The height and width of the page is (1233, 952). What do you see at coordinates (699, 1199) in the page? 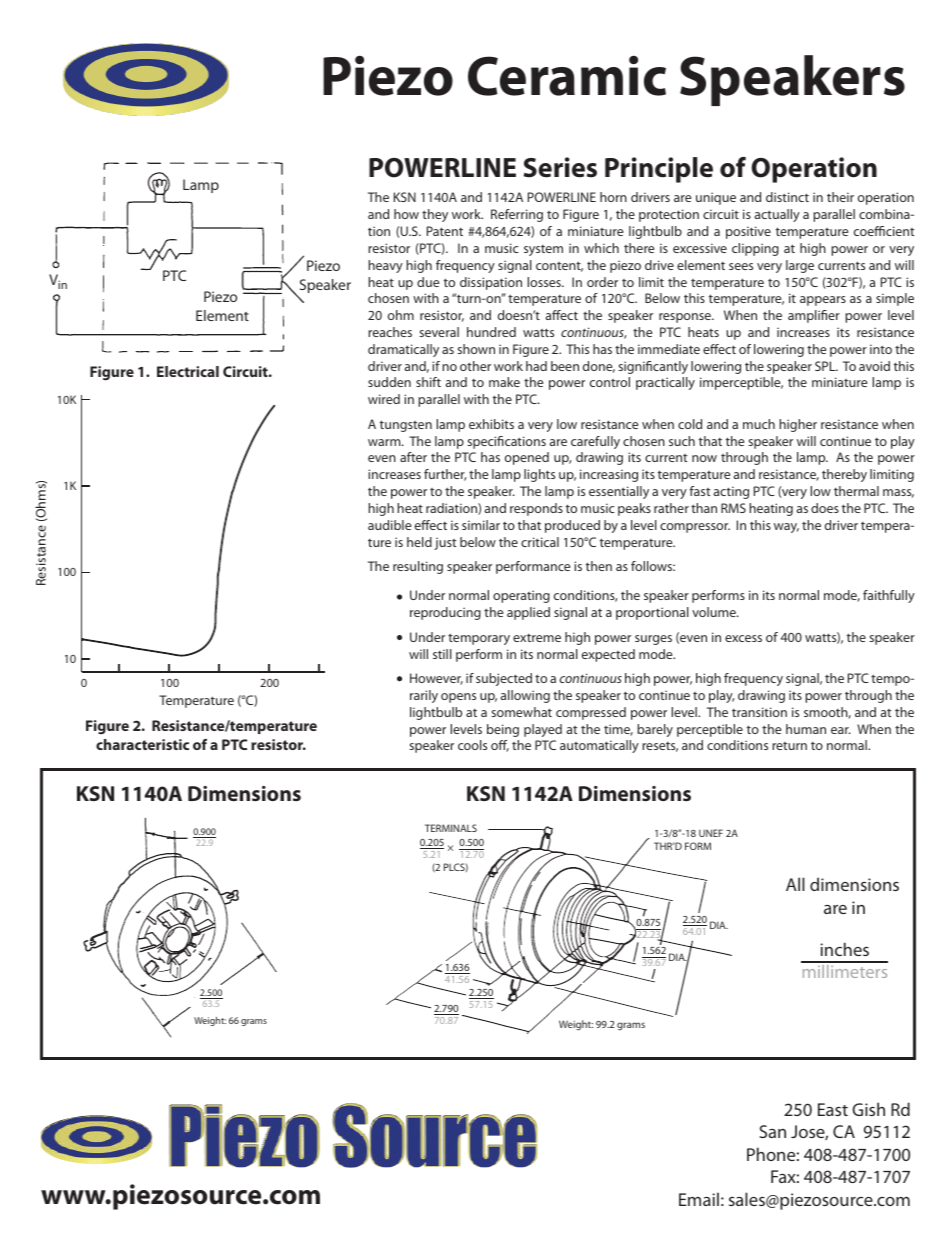
I see `Email` at bounding box center [699, 1199].
